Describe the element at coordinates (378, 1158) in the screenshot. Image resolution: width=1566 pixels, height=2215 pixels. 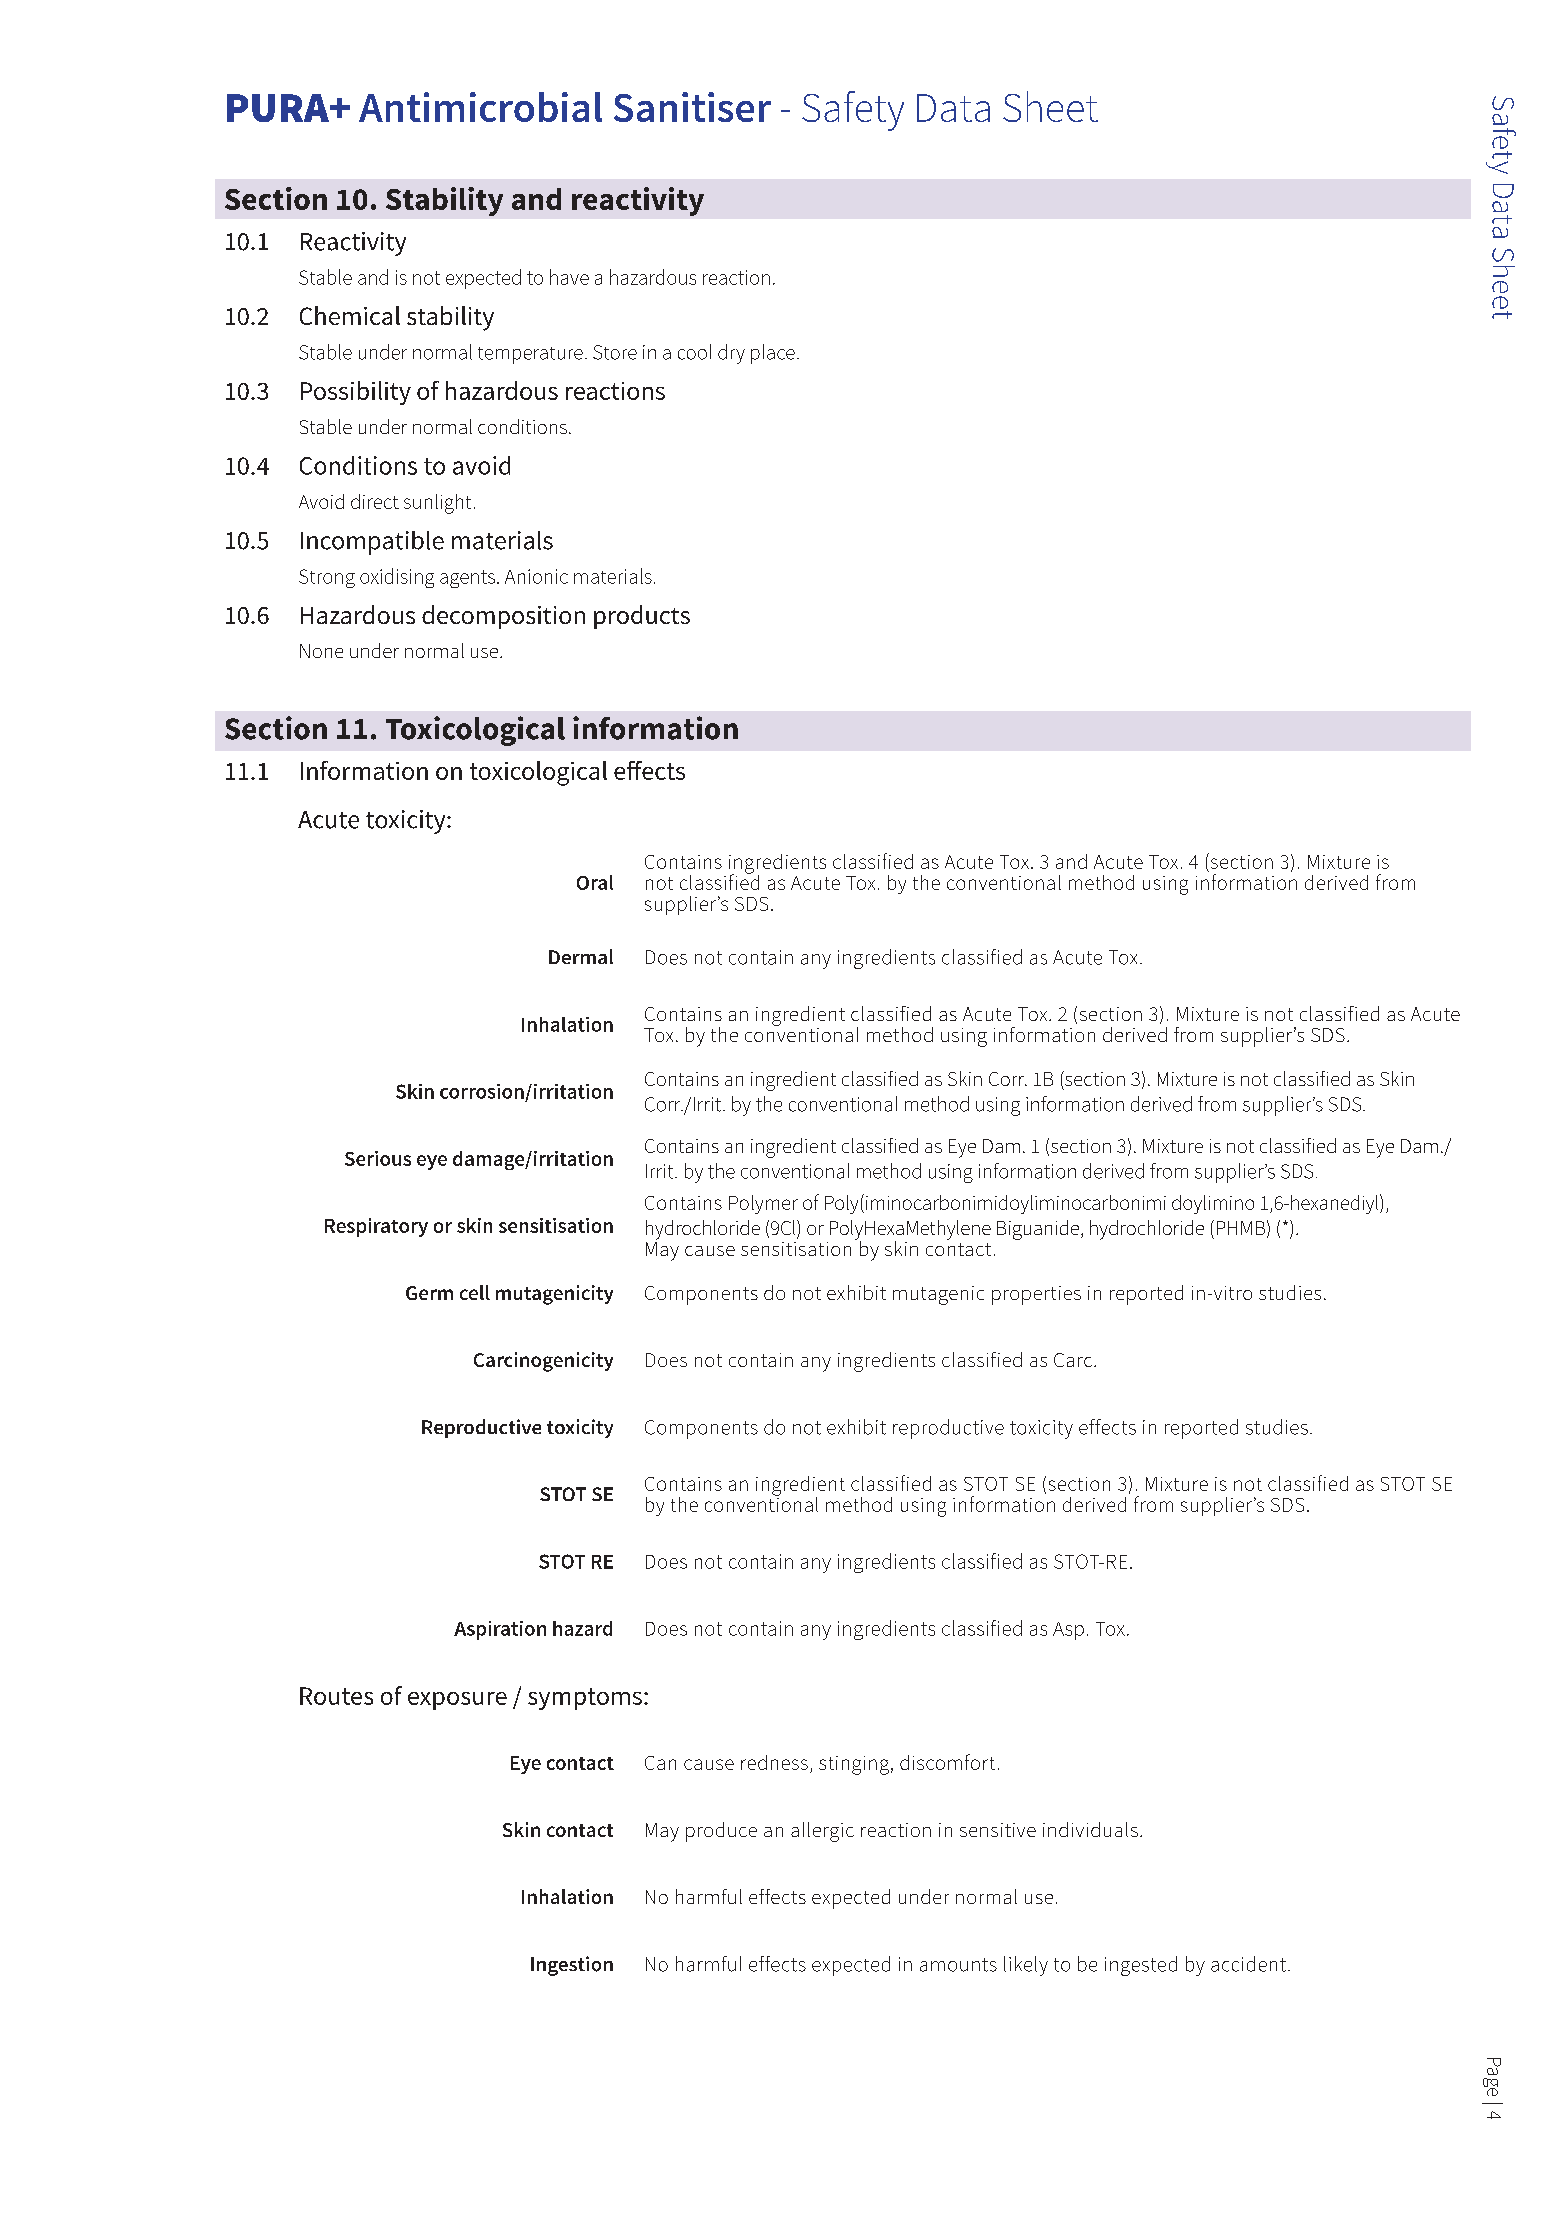
I see `Serious` at that location.
